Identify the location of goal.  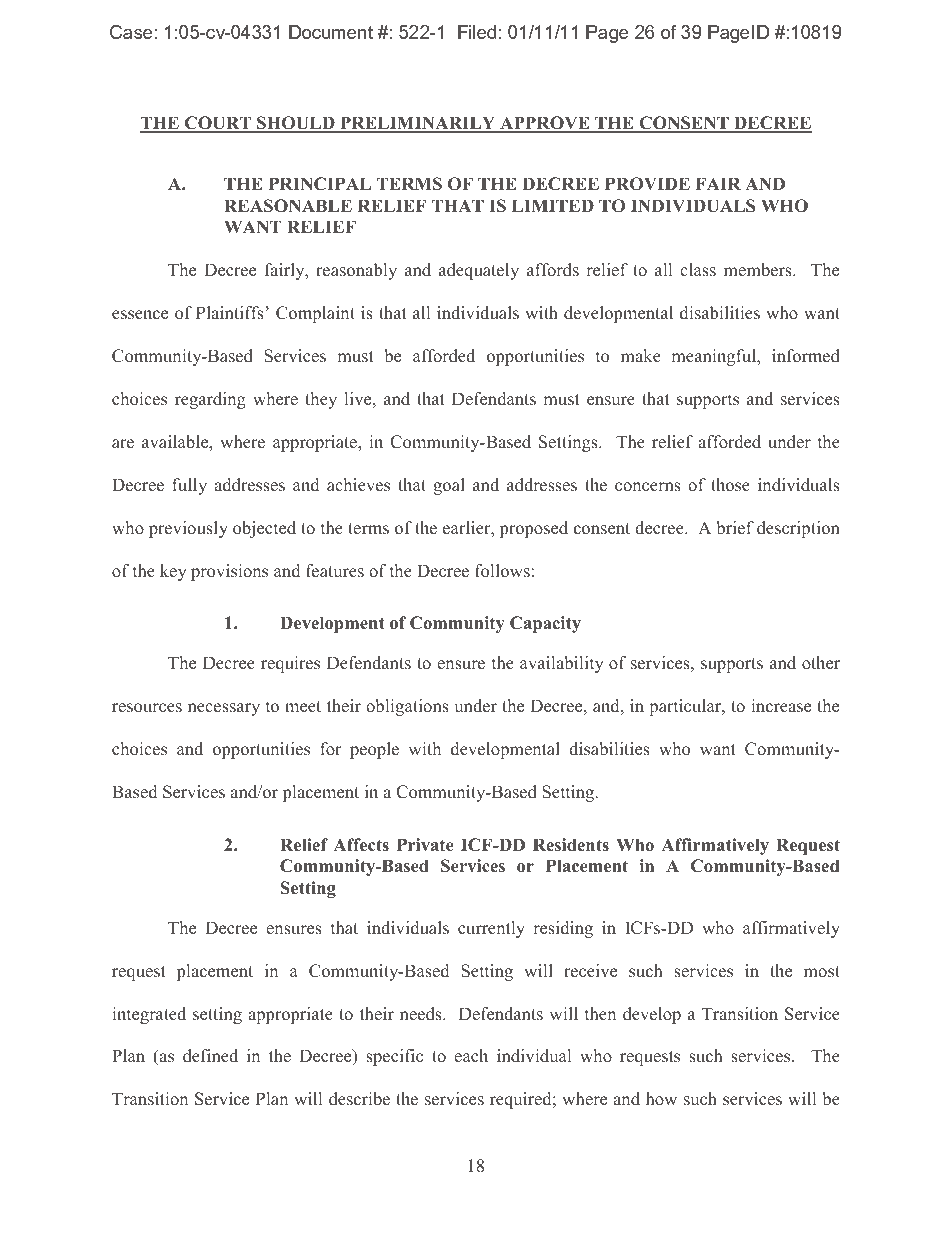
(449, 486).
